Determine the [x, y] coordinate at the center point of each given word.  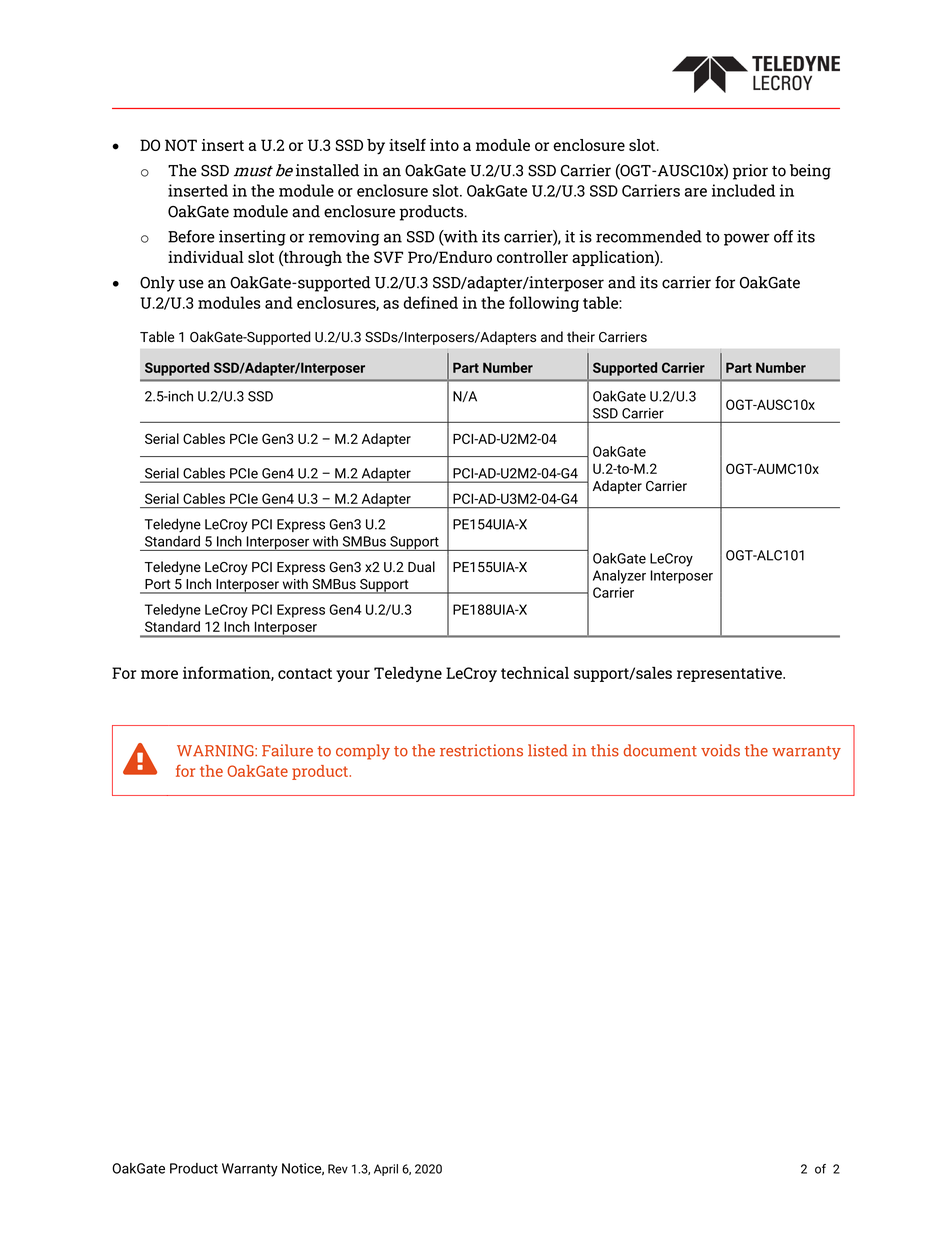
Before [191, 236]
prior [750, 172]
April [386, 1170]
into [444, 145]
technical [535, 673]
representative [730, 674]
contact [305, 673]
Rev [338, 1169]
